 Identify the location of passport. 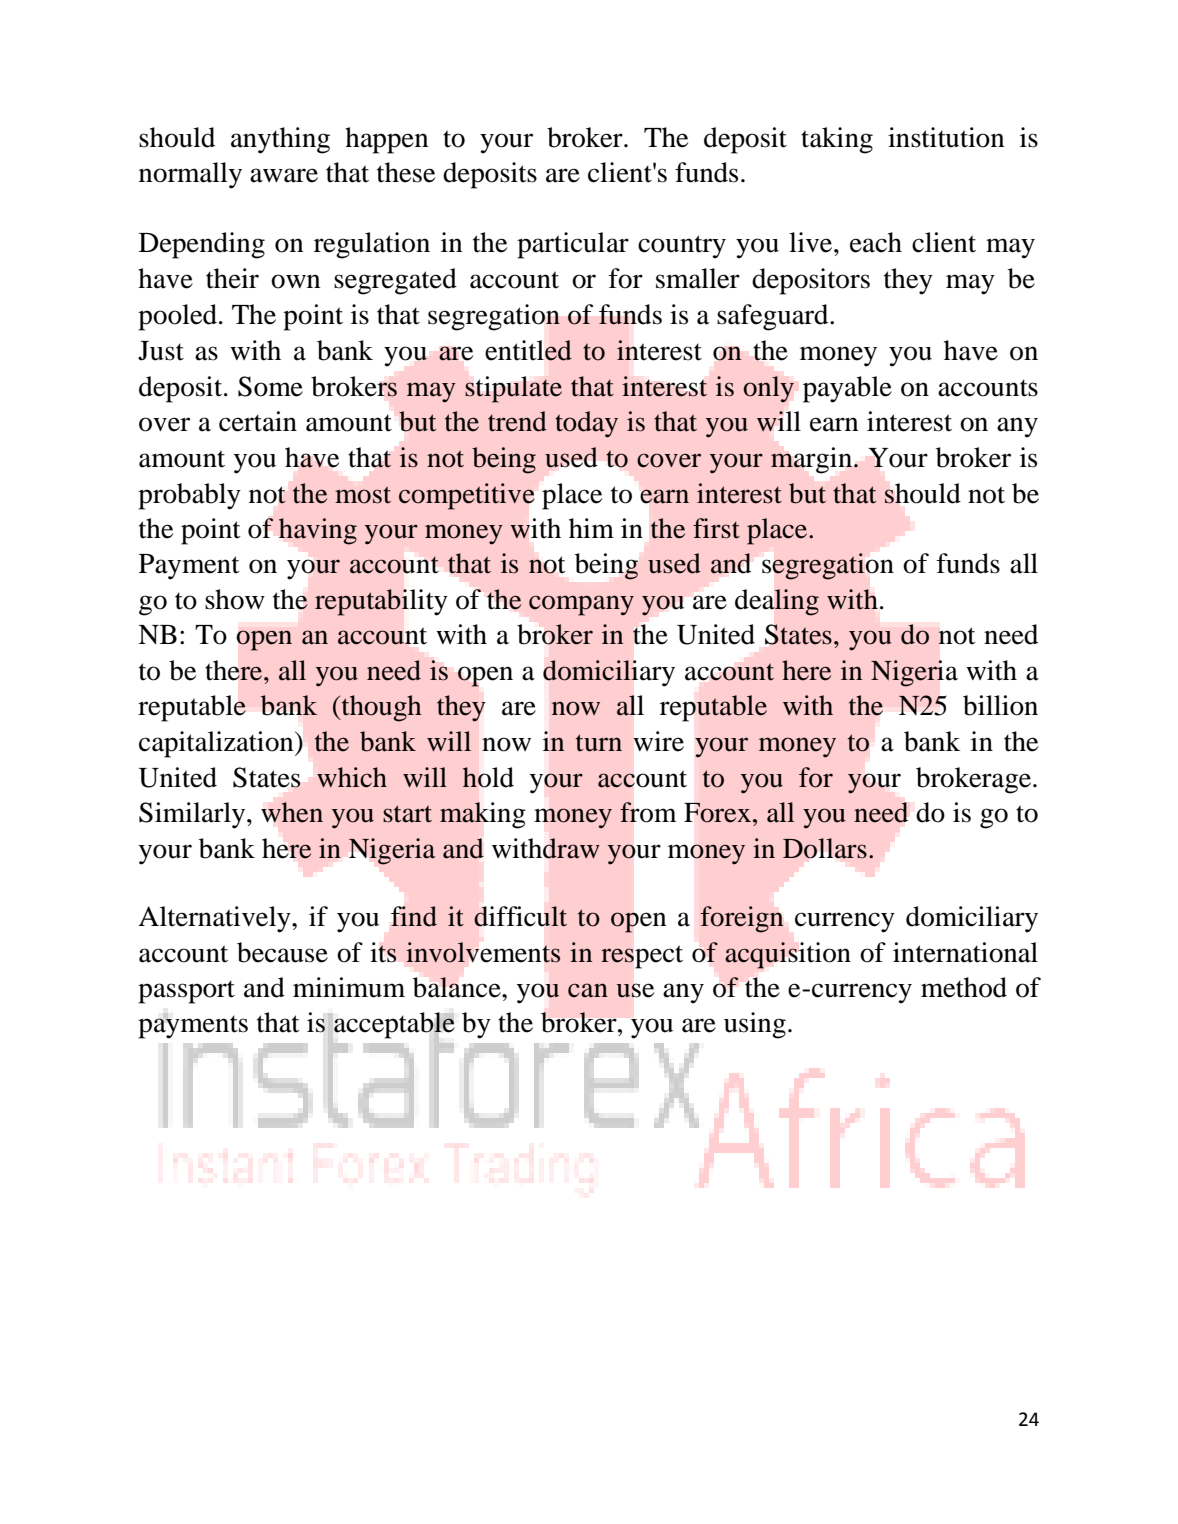
(186, 992).
